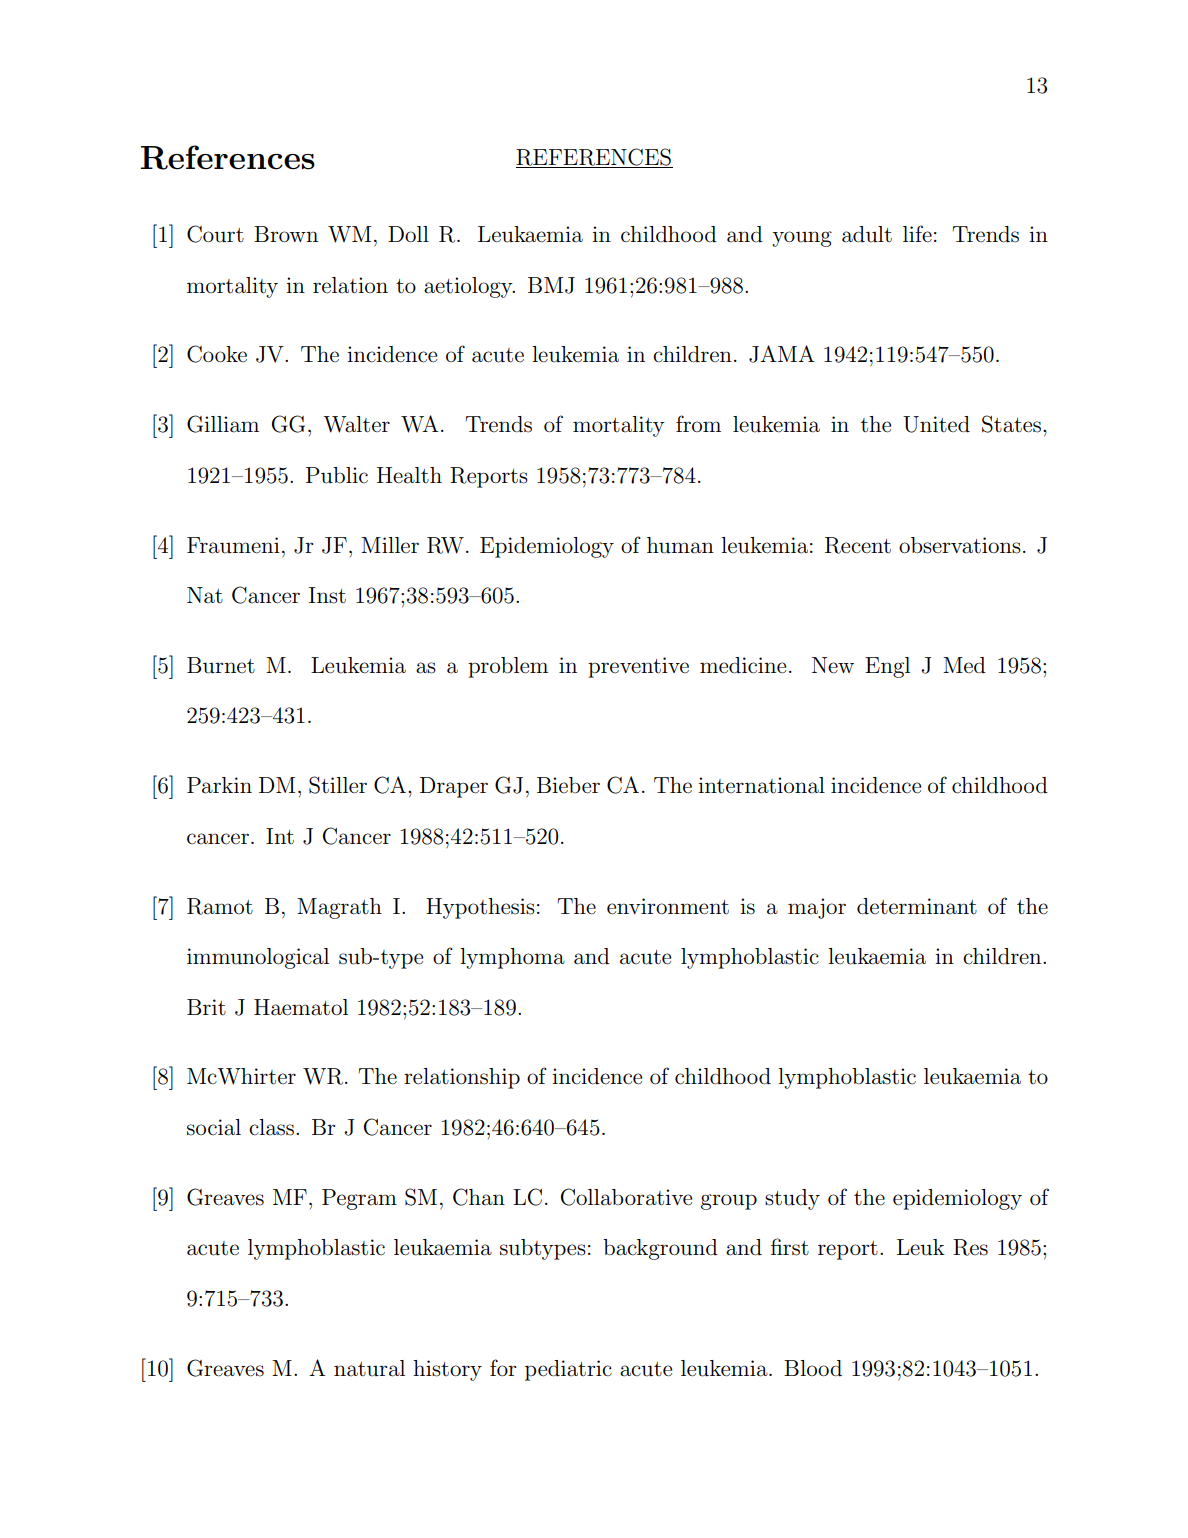  What do you see at coordinates (568, 1370) in the page?
I see `pediatric` at bounding box center [568, 1370].
